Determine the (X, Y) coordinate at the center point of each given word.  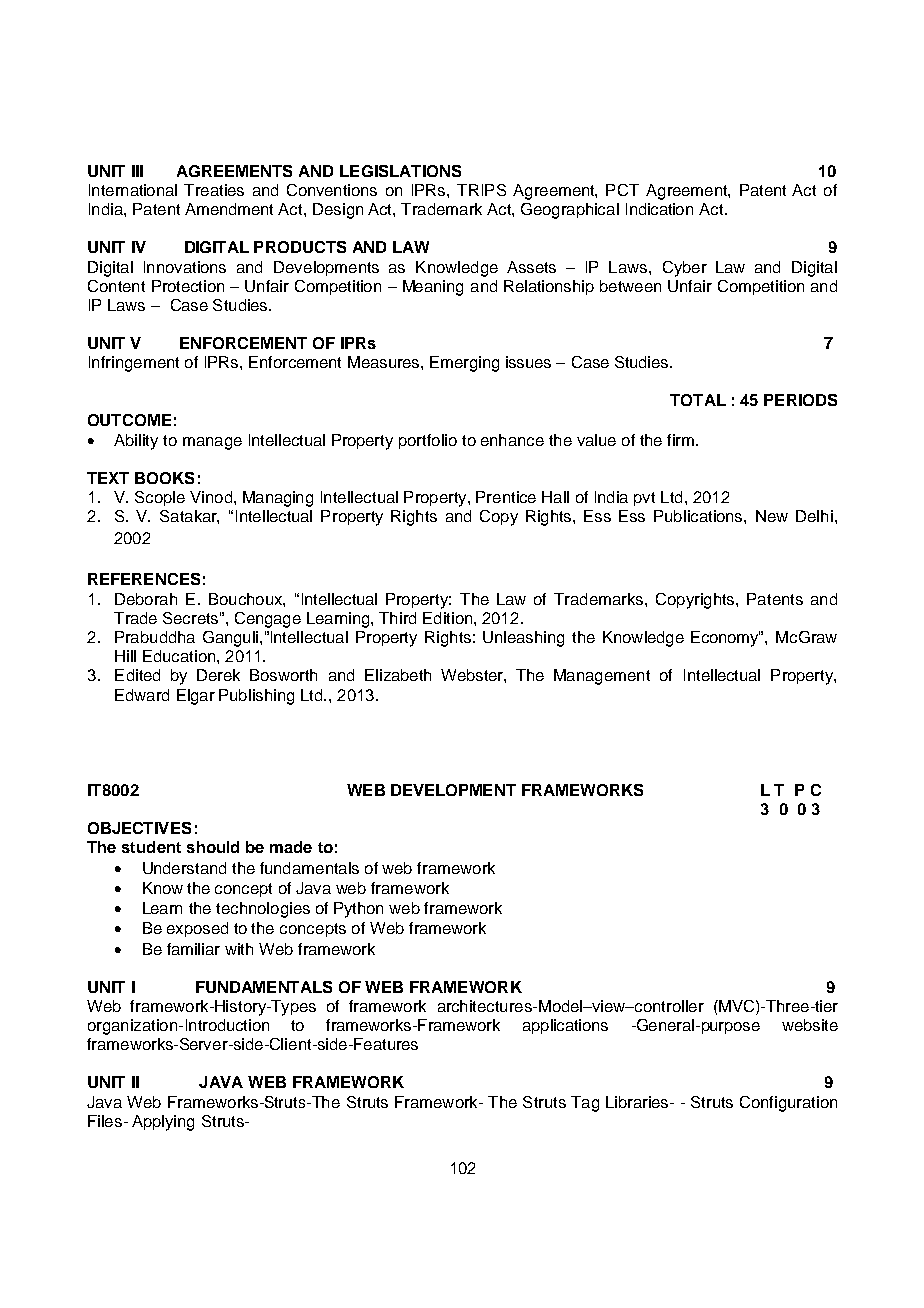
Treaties (214, 190)
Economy (726, 639)
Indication (659, 209)
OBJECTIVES (139, 828)
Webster (473, 675)
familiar (193, 949)
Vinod (211, 497)
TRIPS (481, 190)
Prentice (506, 497)
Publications (699, 516)
